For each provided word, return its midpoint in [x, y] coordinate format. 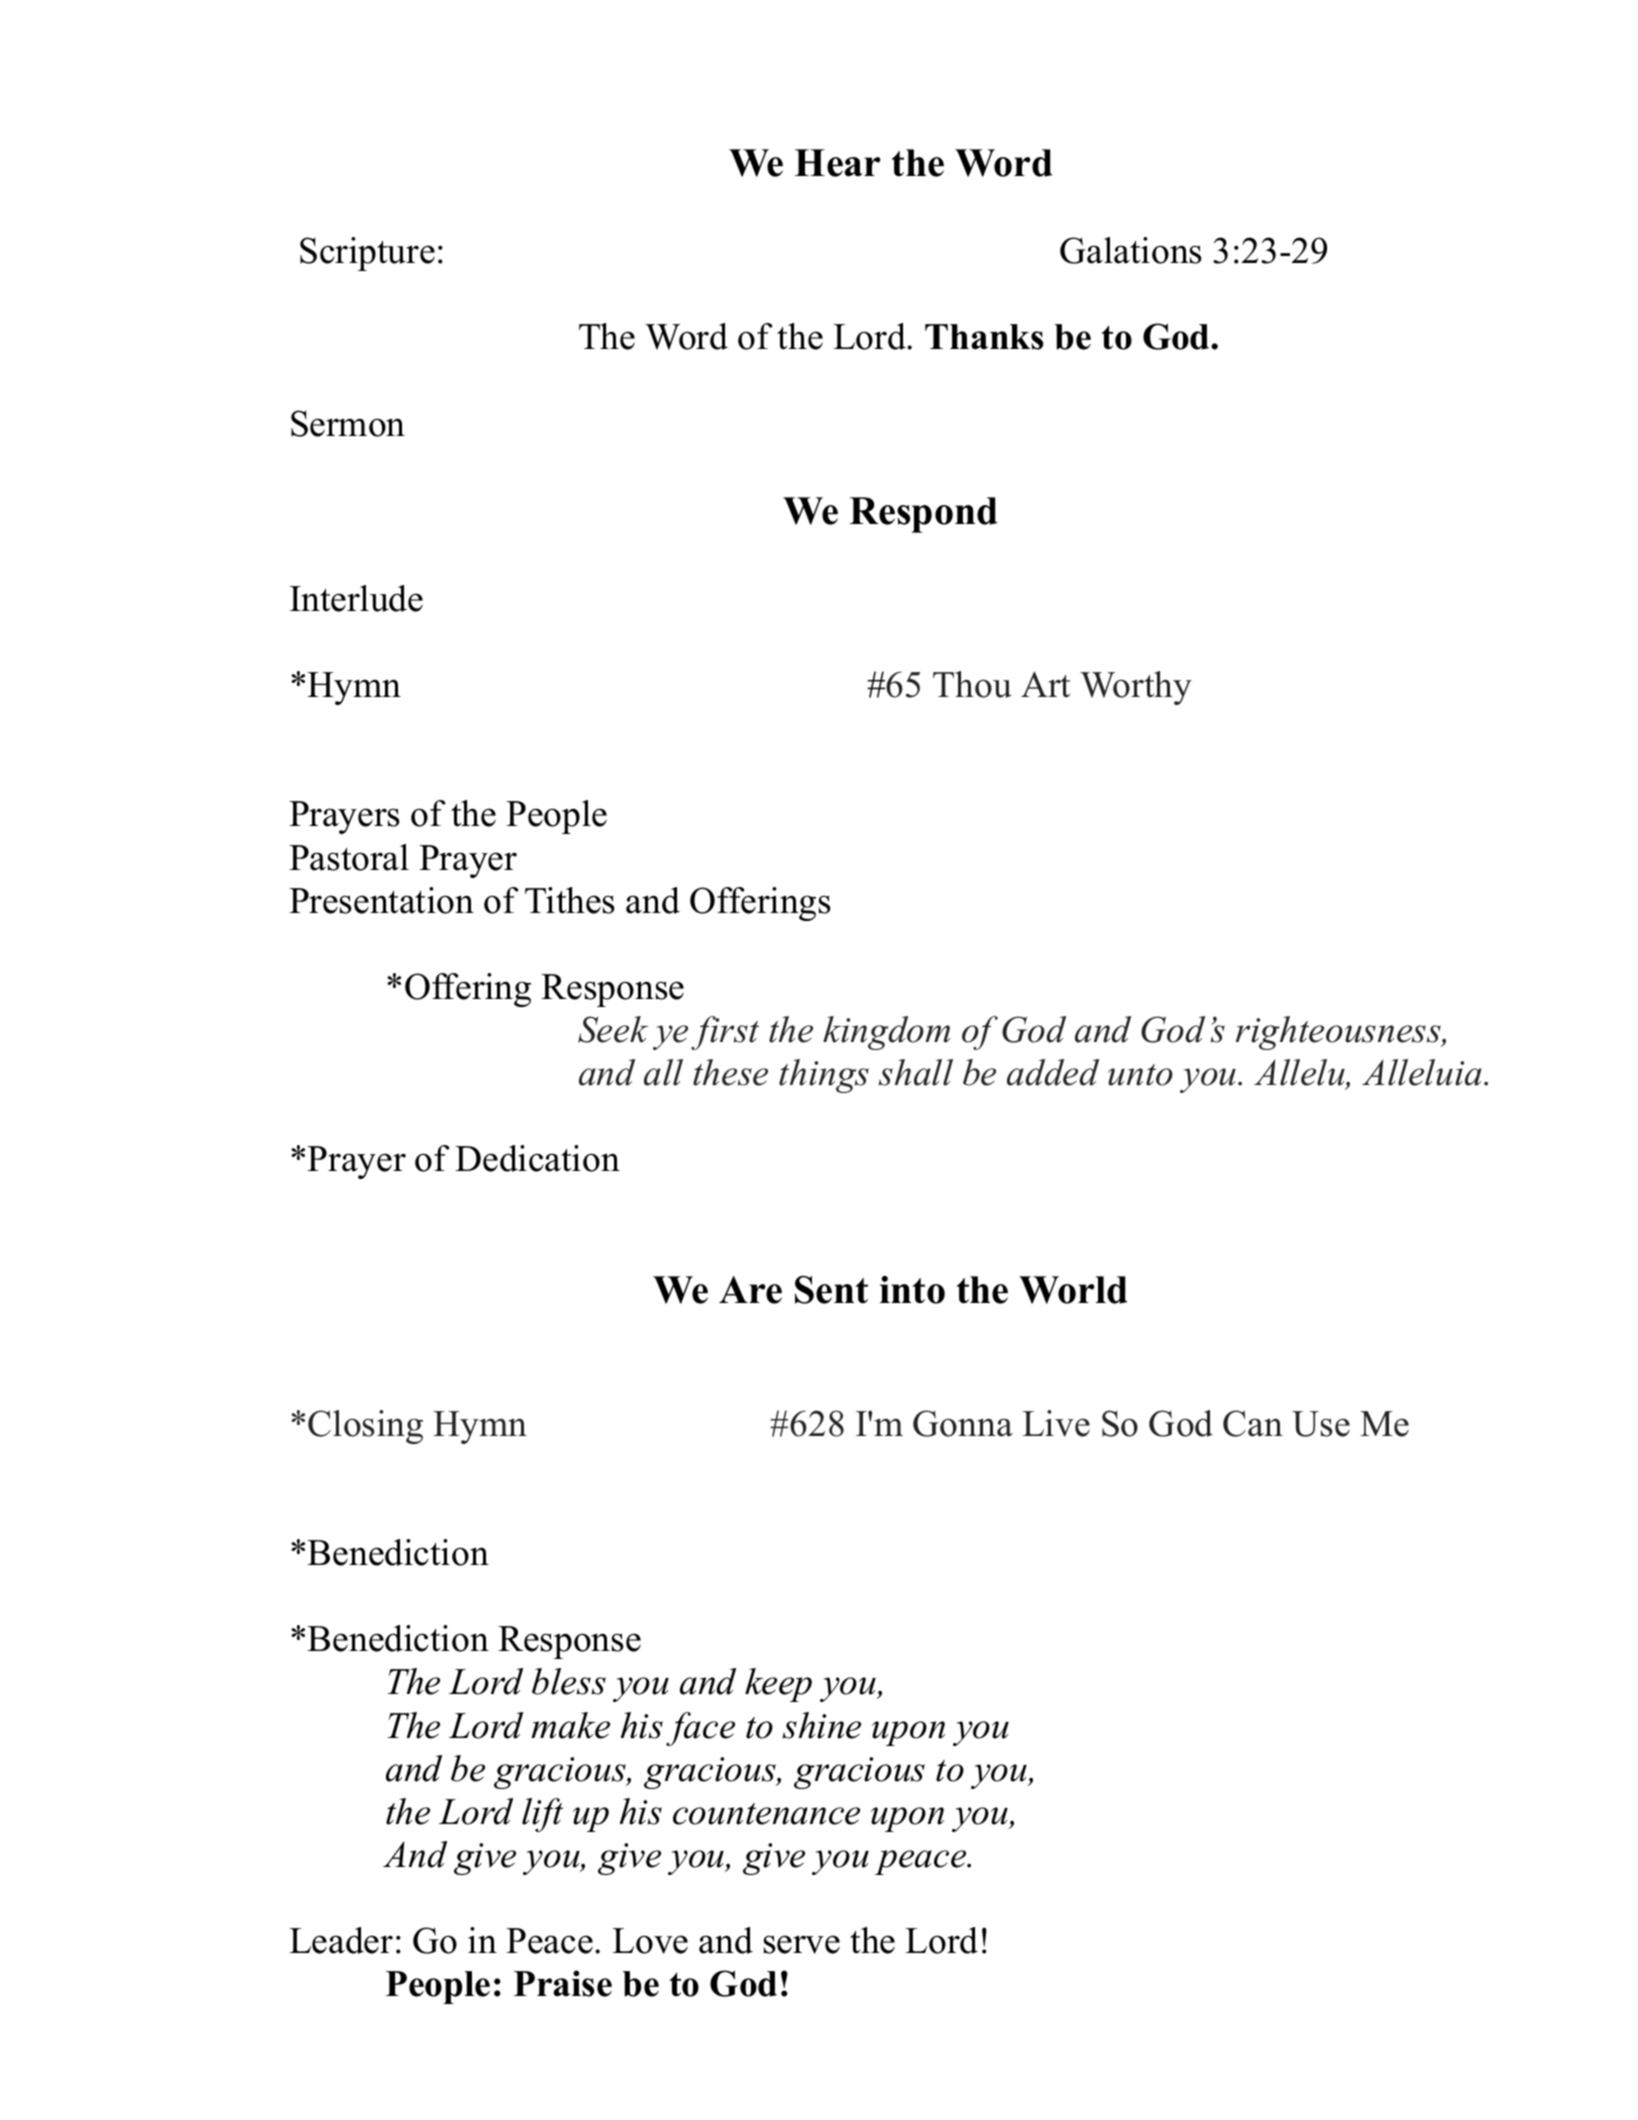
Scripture [367, 254]
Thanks [984, 337]
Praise [563, 1983]
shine [822, 1725]
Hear [837, 163]
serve [802, 1944]
